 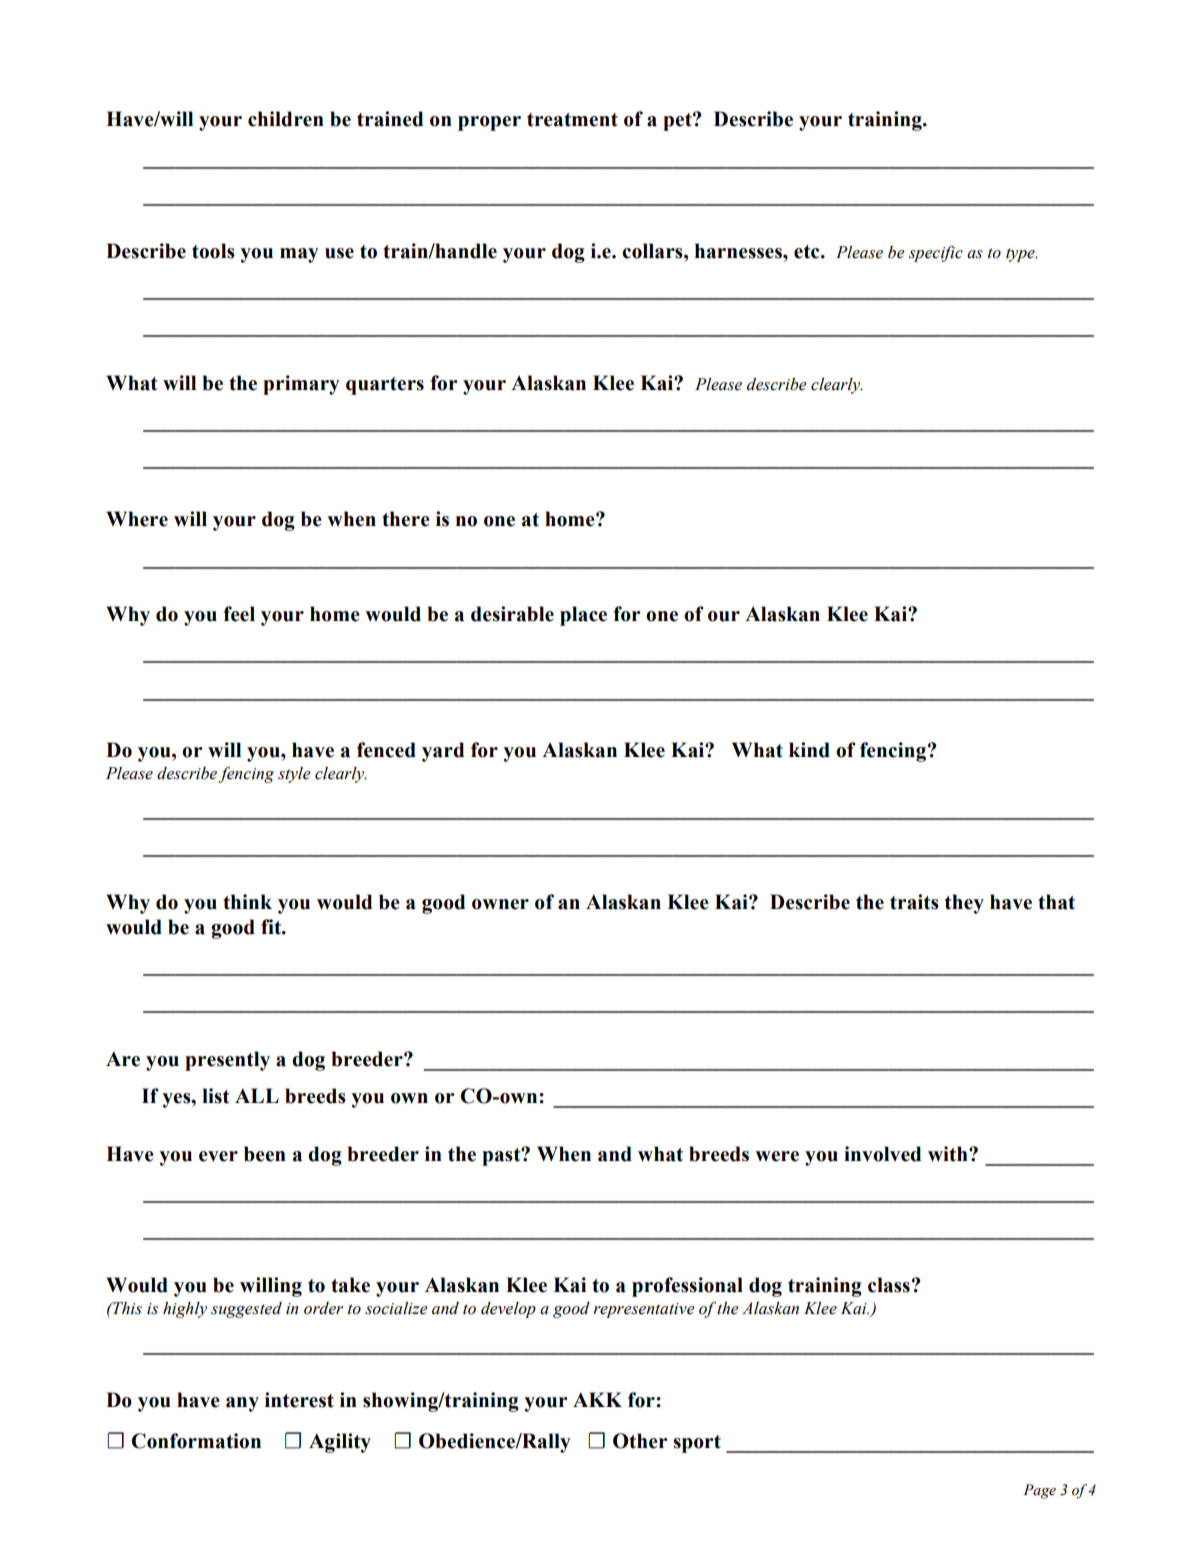 I want to click on owner, so click(x=500, y=904).
